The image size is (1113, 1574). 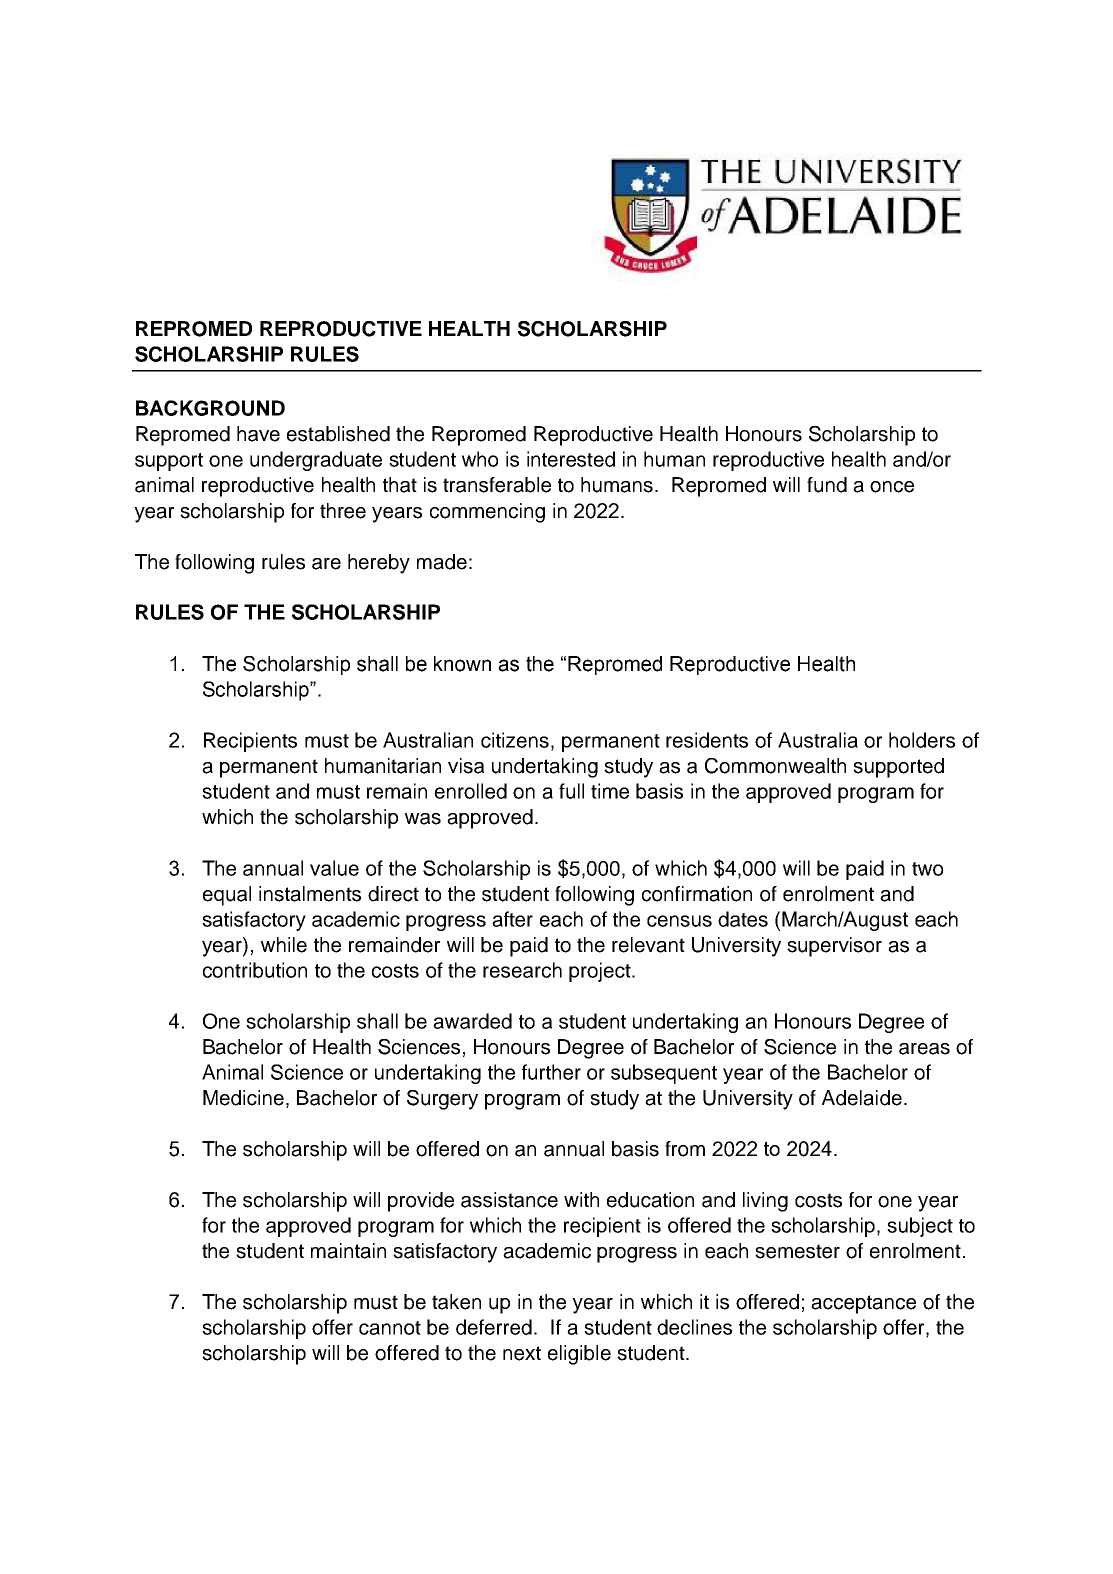 I want to click on cannot, so click(x=390, y=1328).
